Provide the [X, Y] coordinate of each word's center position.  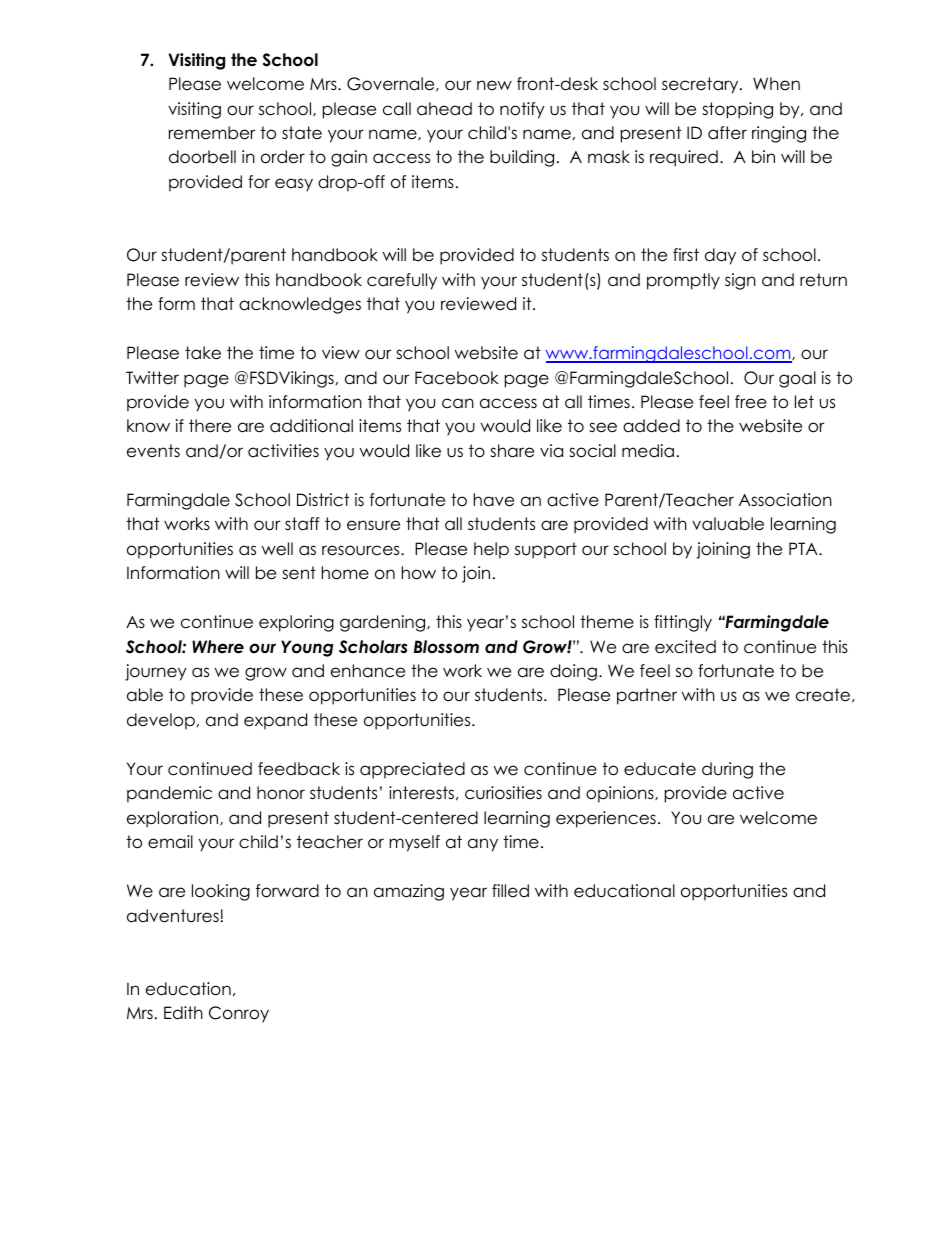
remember [212, 133]
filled [510, 891]
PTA [804, 548]
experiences [606, 819]
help [491, 550]
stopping [737, 110]
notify [522, 110]
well [277, 549]
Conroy [239, 1014]
